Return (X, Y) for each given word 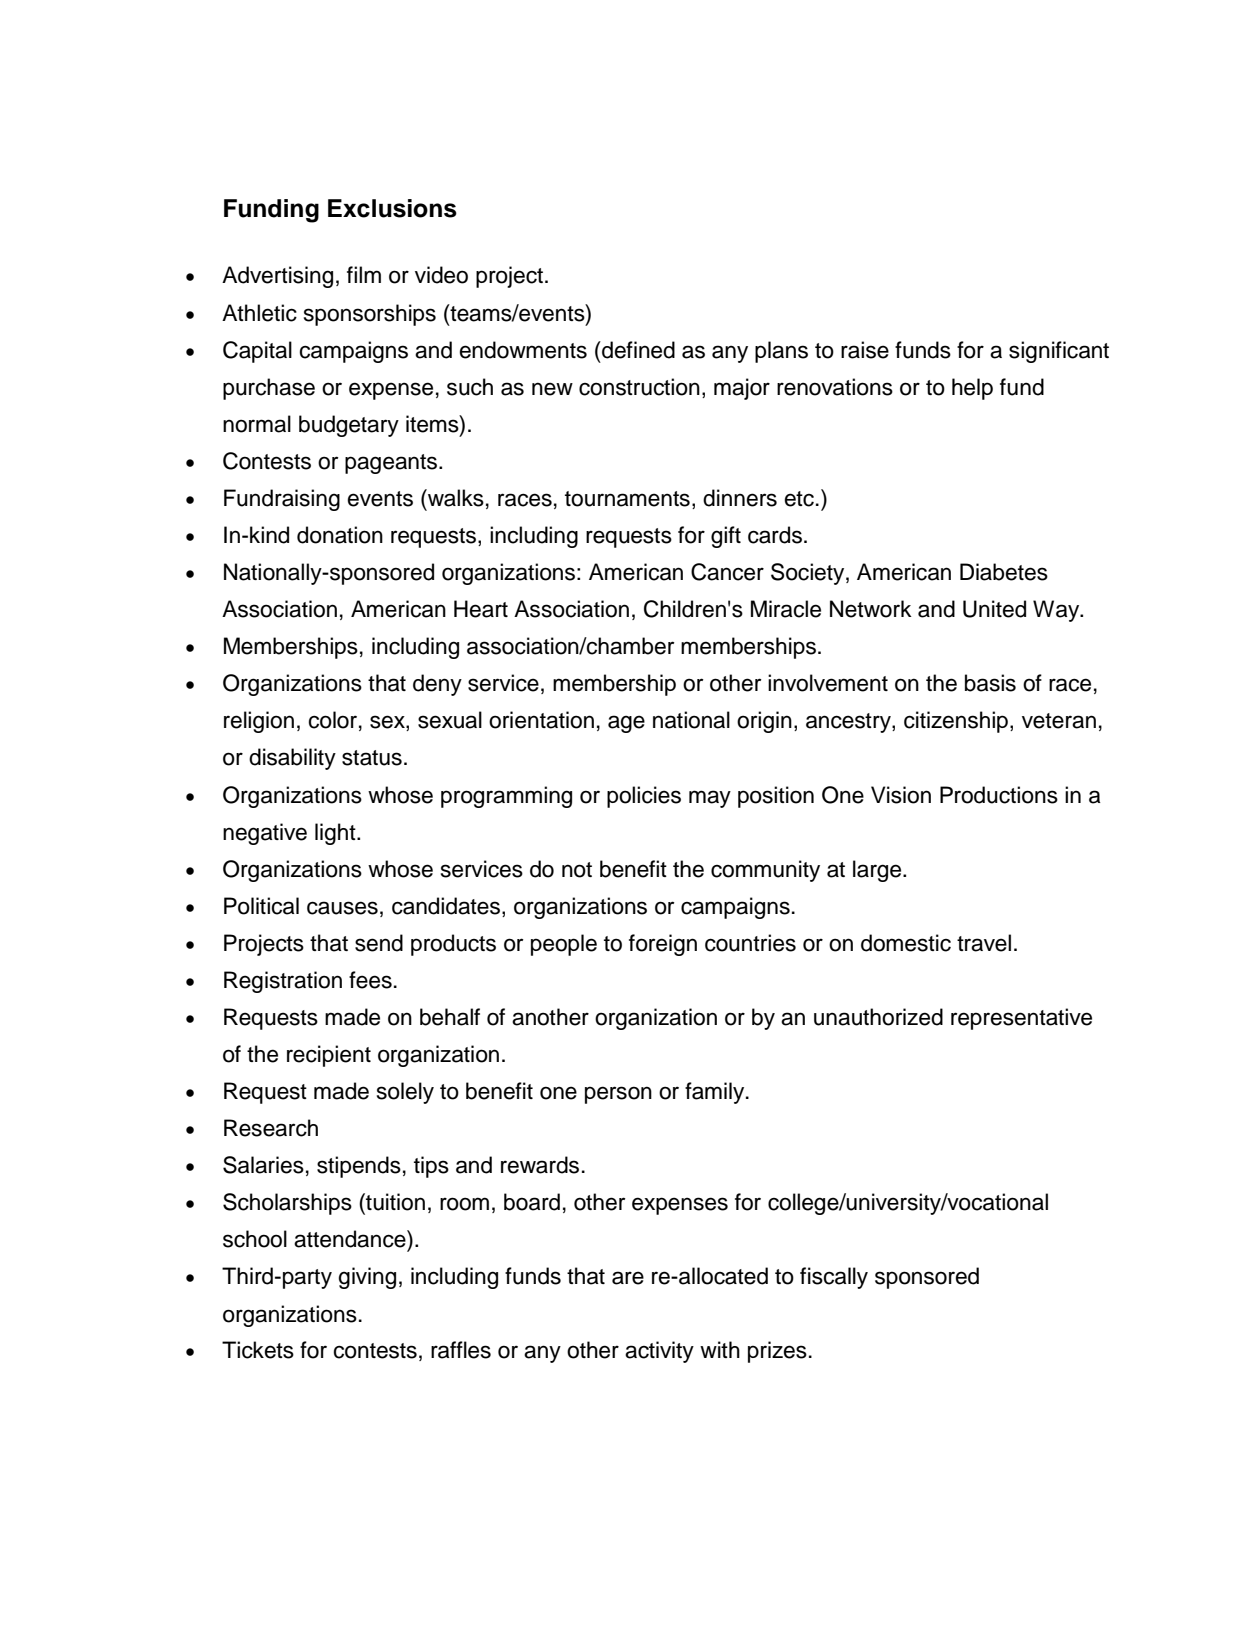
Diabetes (1004, 572)
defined (637, 350)
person (618, 1095)
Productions (999, 795)
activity (659, 1352)
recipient (329, 1056)
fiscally (834, 1278)
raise (865, 350)
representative (1021, 1019)
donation (340, 535)
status (372, 758)
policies (644, 797)
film (364, 274)
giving (367, 1278)
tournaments (627, 499)
